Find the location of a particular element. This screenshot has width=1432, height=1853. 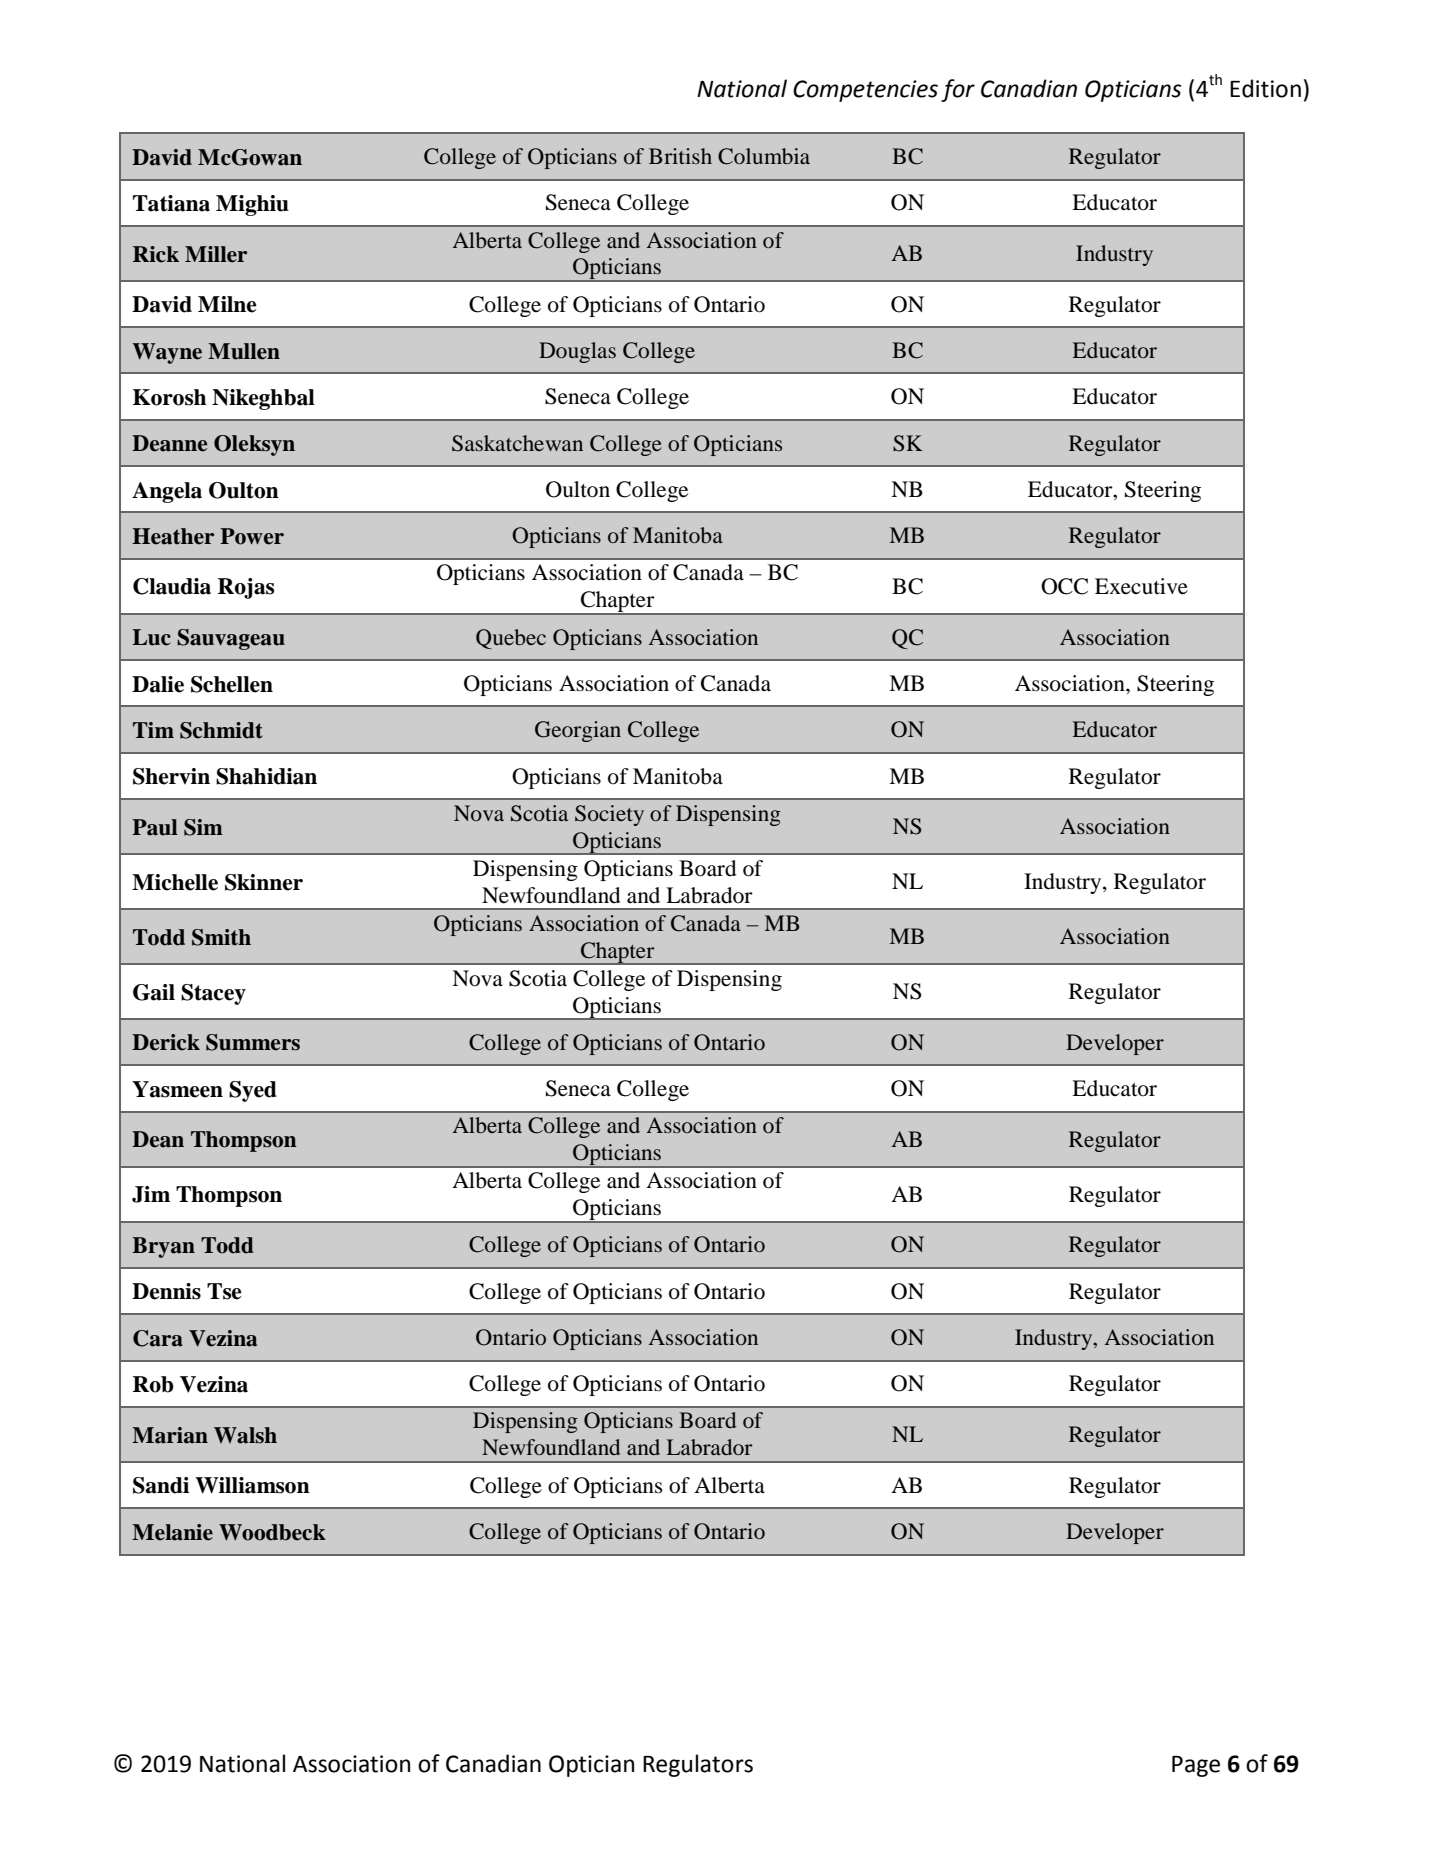

British is located at coordinates (680, 156).
